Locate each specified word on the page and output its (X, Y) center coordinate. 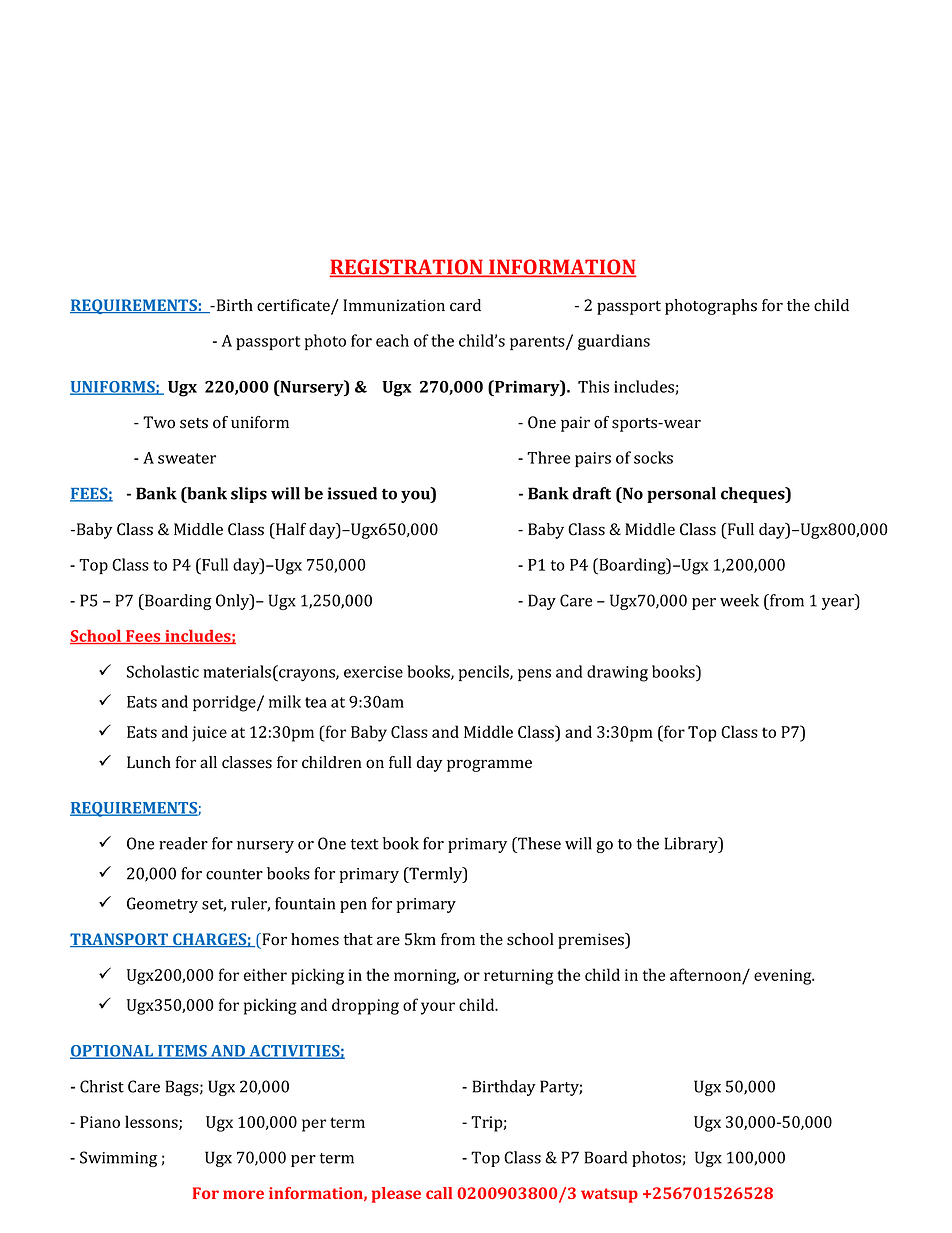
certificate (294, 306)
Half (290, 529)
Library (692, 845)
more (243, 1194)
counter (234, 874)
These (538, 843)
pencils (485, 673)
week (739, 600)
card (465, 305)
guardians (614, 342)
